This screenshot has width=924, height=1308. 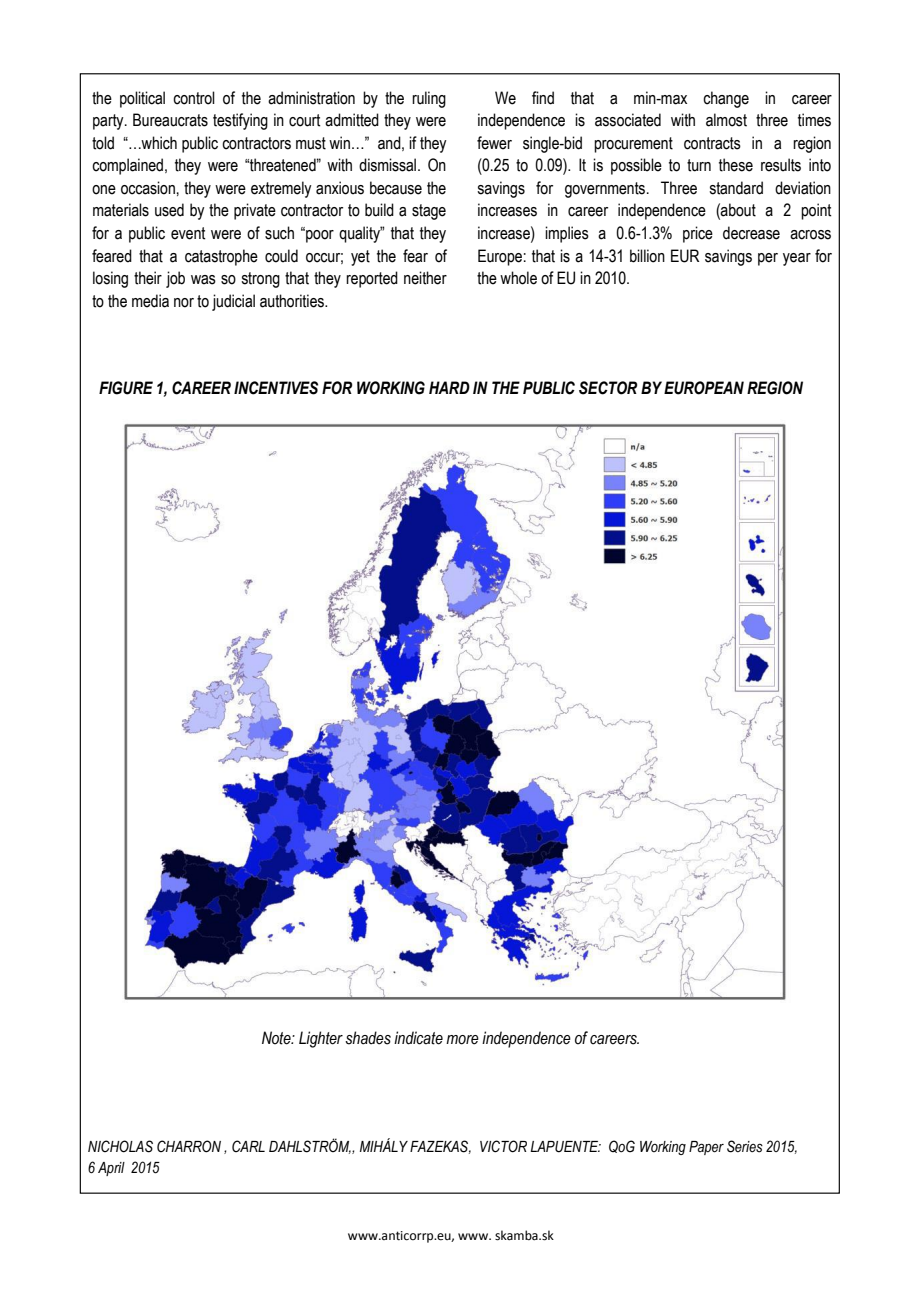 What do you see at coordinates (126, 388) in the screenshot?
I see `FIGURE` at bounding box center [126, 388].
